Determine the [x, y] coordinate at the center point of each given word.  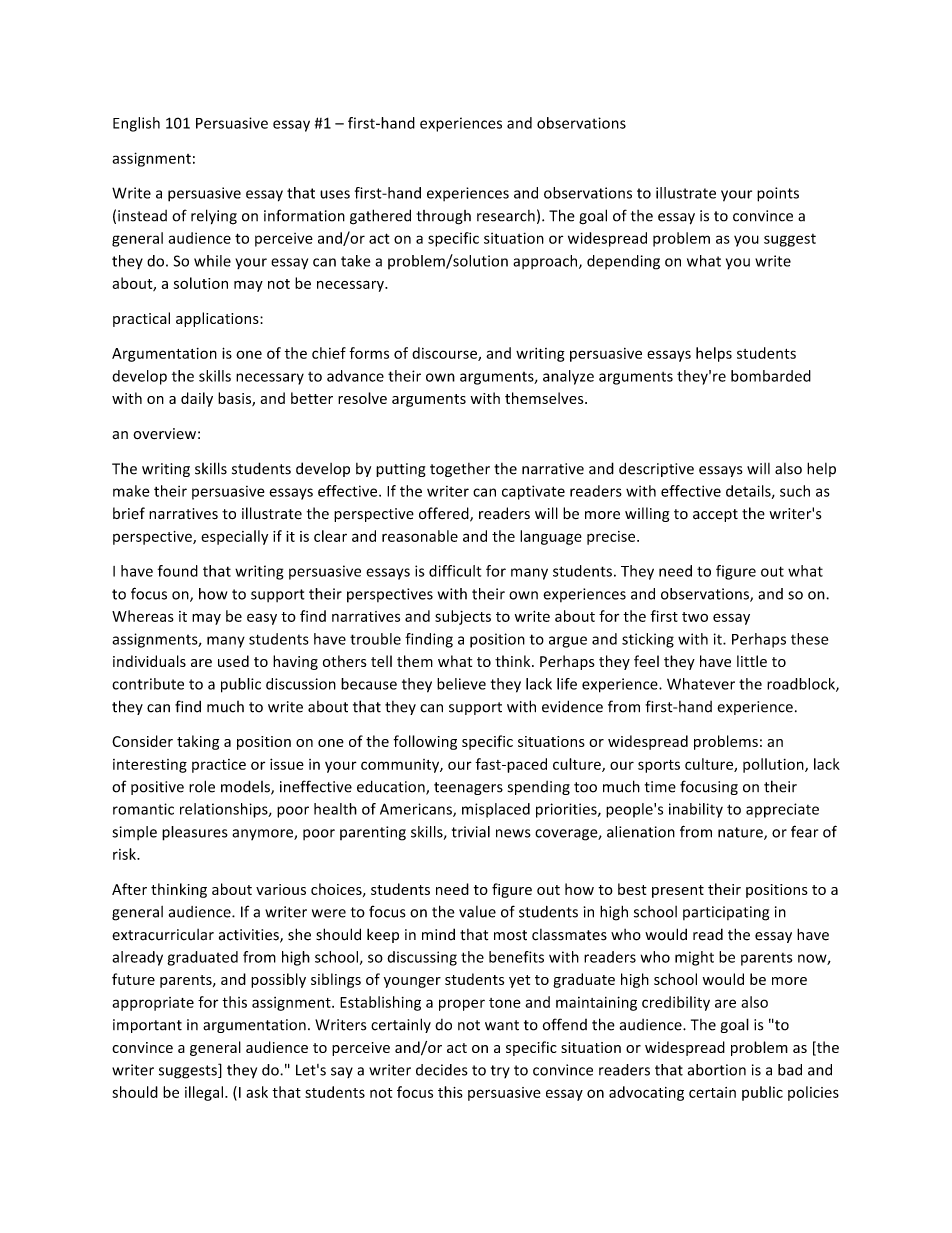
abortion [717, 1070]
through [443, 217]
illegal [204, 1093]
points [778, 194]
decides [442, 1070]
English [136, 124]
